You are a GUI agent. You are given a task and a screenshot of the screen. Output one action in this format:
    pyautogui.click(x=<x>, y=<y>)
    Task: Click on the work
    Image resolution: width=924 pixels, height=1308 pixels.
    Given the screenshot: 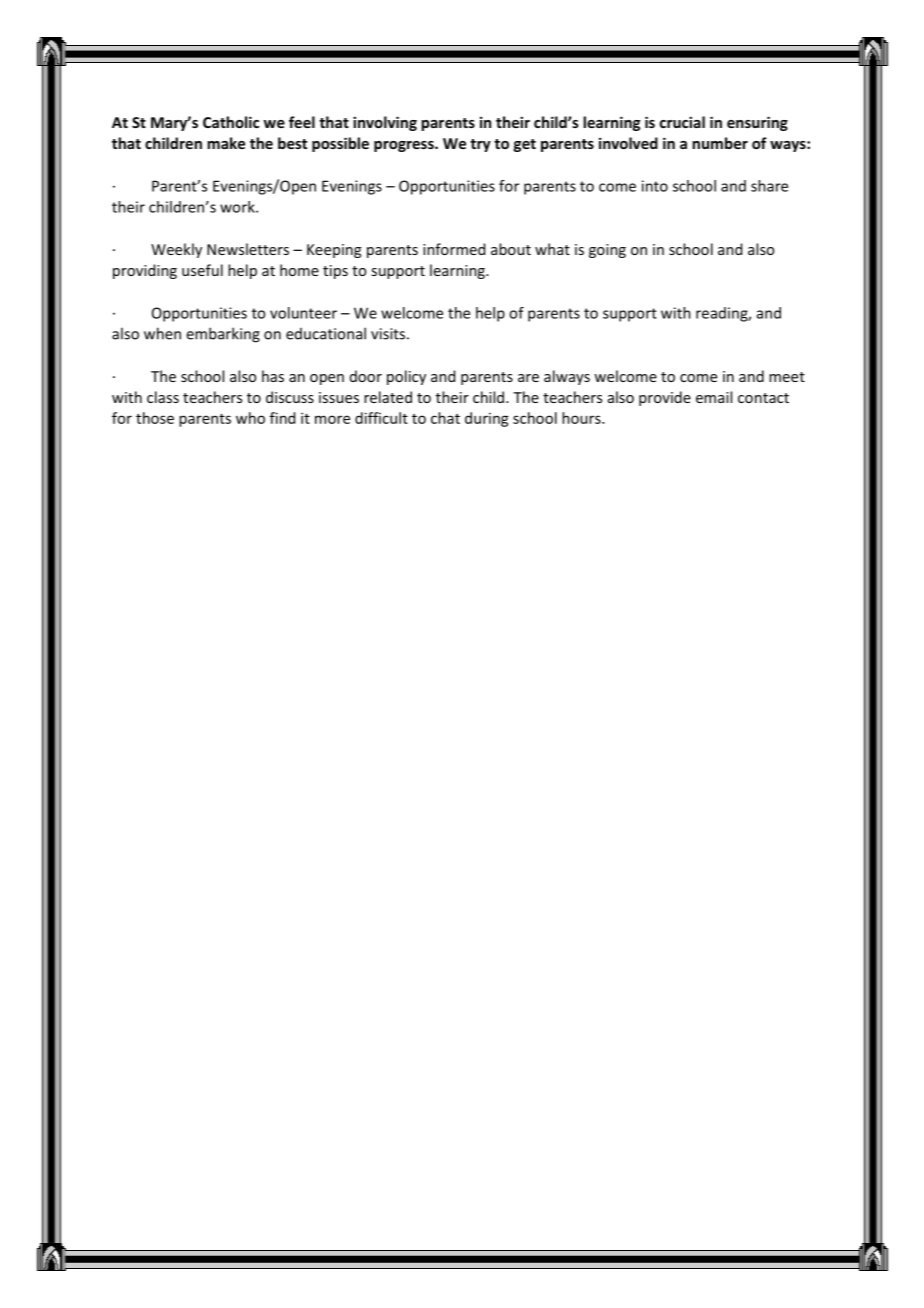 What is the action you would take?
    pyautogui.click(x=238, y=207)
